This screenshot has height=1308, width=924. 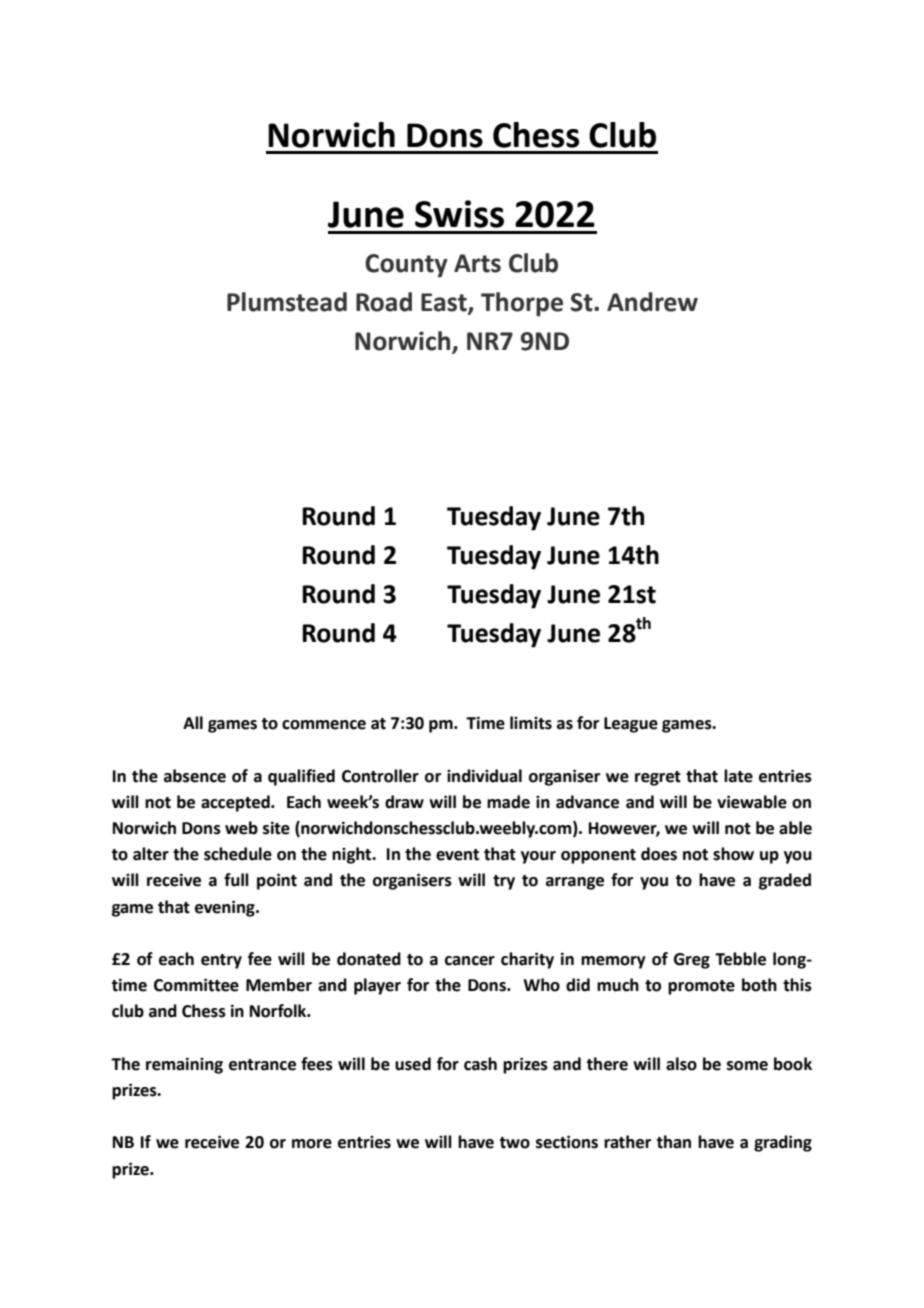 I want to click on limits, so click(x=531, y=723).
